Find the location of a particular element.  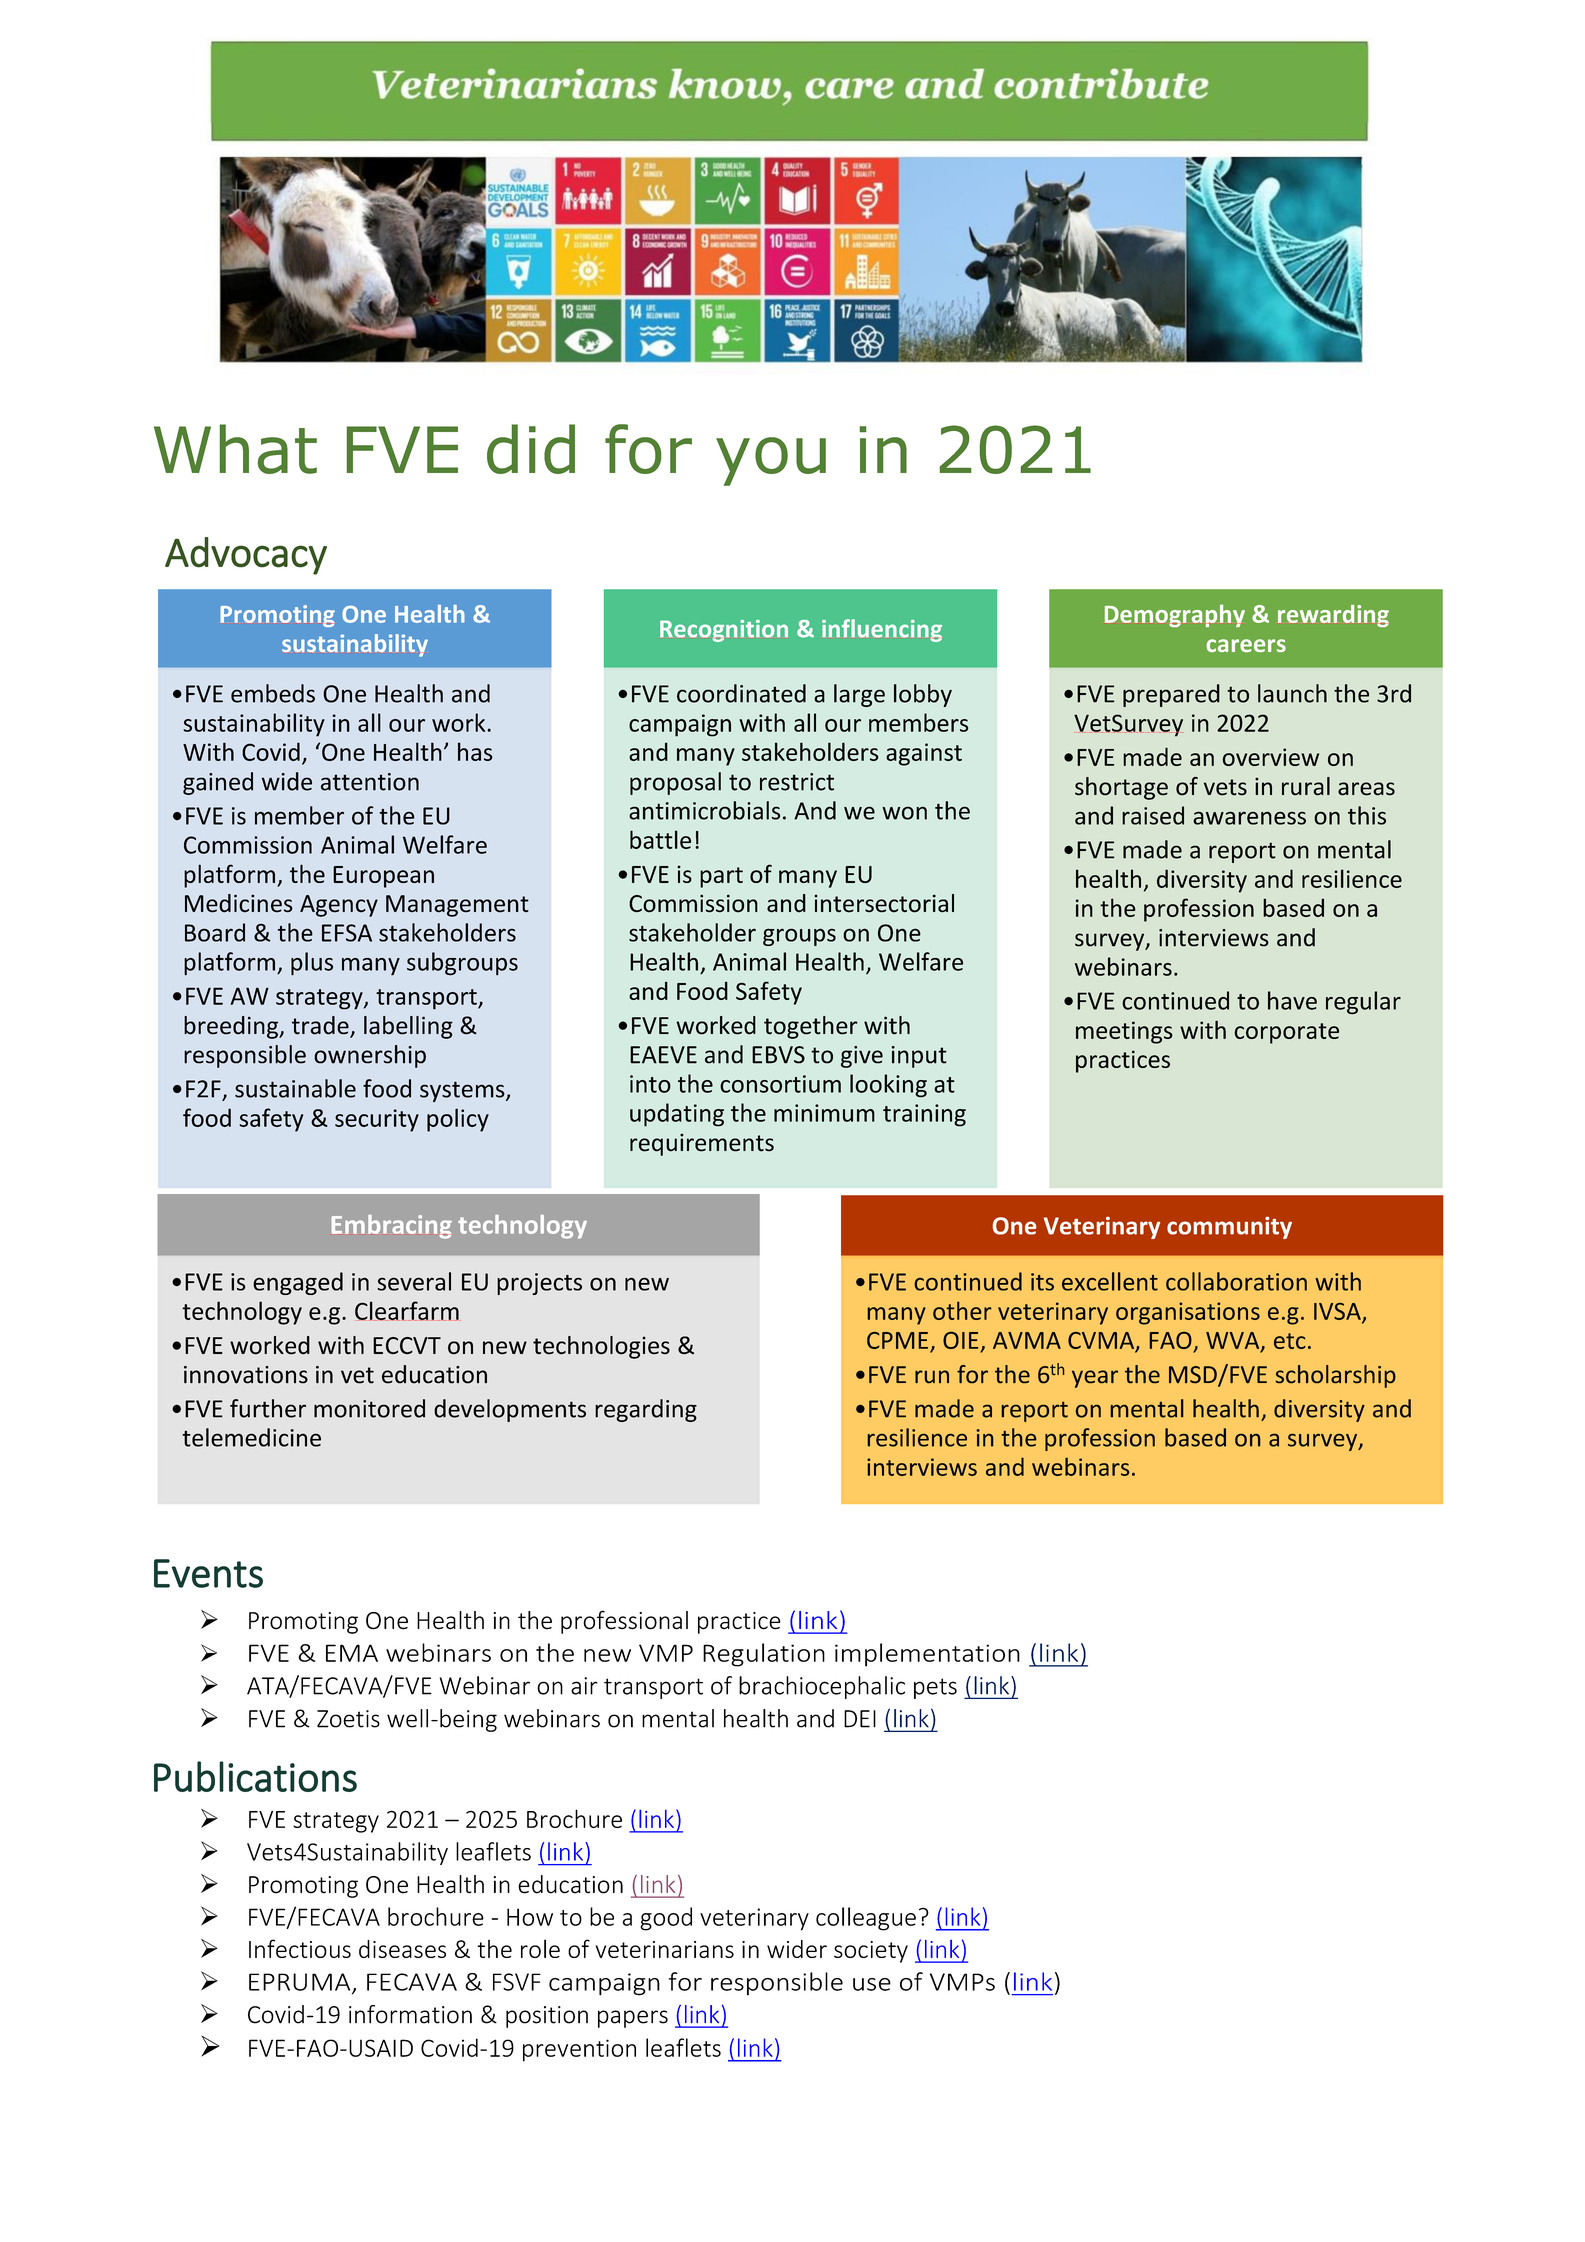

awareness is located at coordinates (1249, 818).
